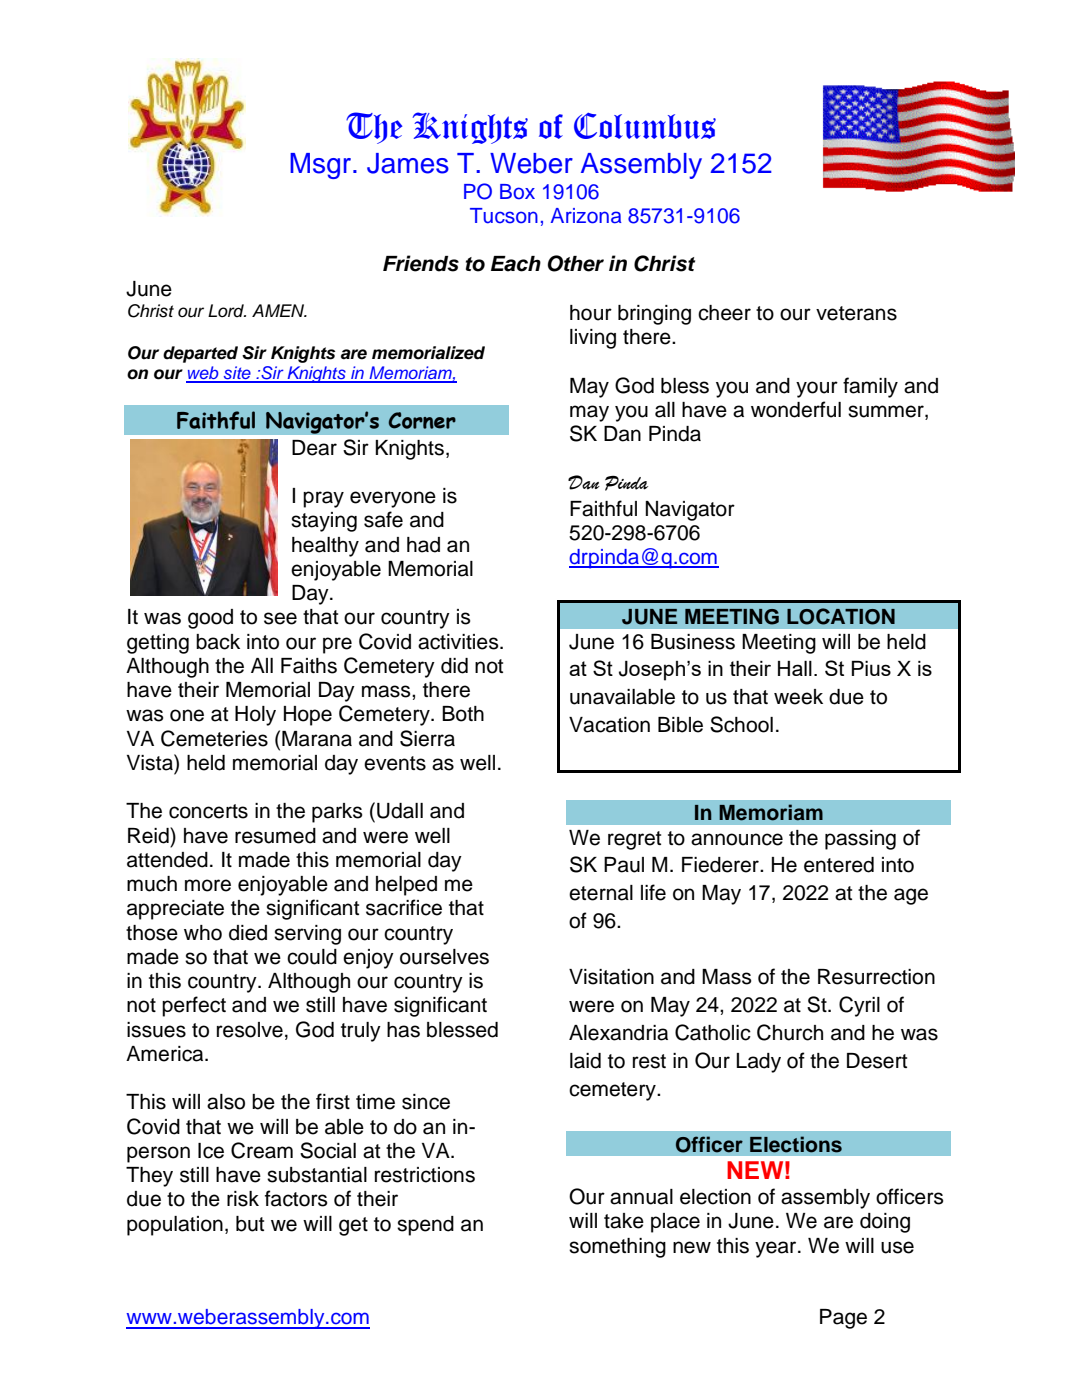 This screenshot has height=1392, width=1075. What do you see at coordinates (250, 1224) in the screenshot?
I see `but` at bounding box center [250, 1224].
